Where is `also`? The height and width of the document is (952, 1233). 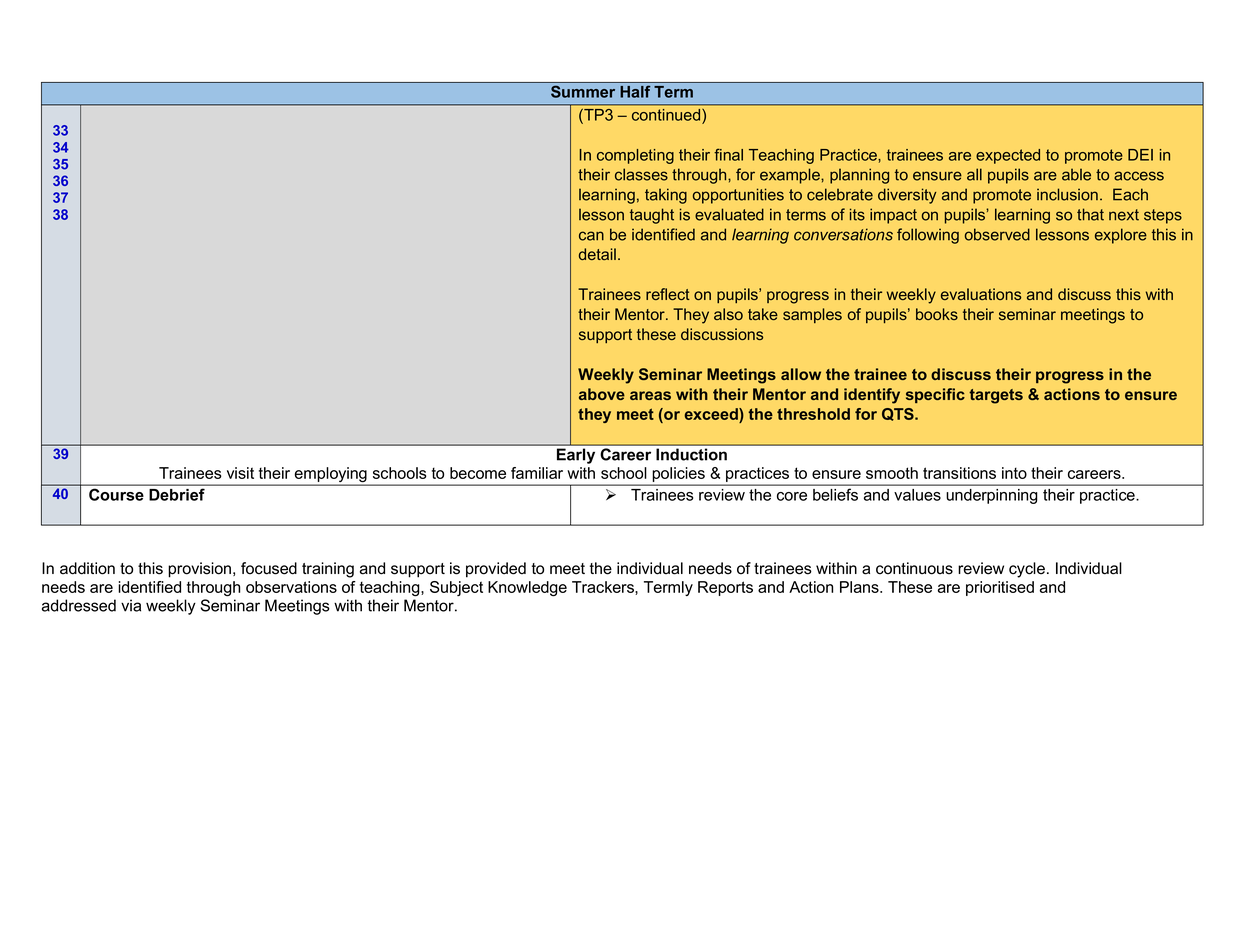
also is located at coordinates (728, 314).
